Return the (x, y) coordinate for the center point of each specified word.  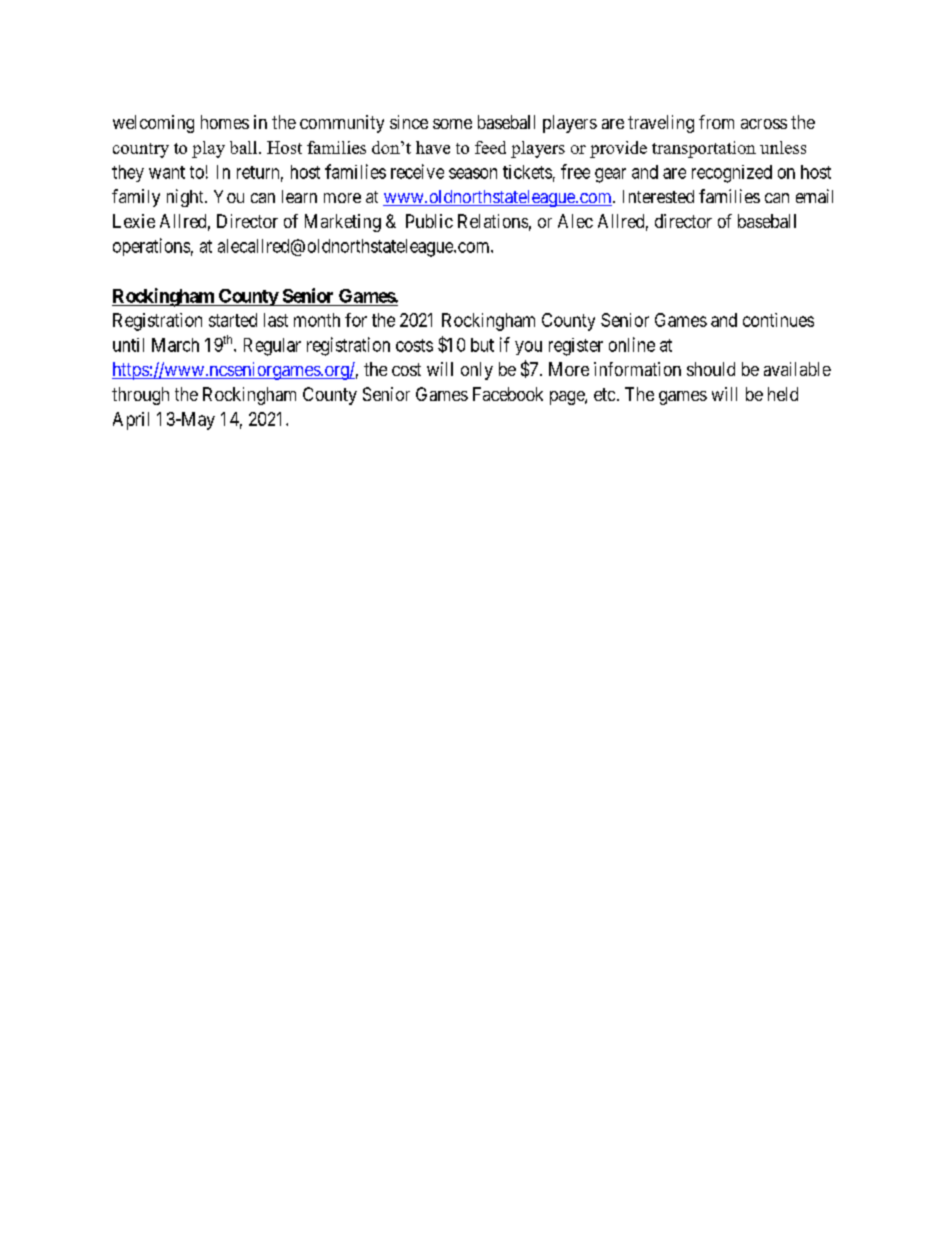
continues (778, 320)
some (452, 124)
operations (151, 247)
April (131, 421)
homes (225, 122)
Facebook (508, 394)
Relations (493, 221)
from (716, 122)
